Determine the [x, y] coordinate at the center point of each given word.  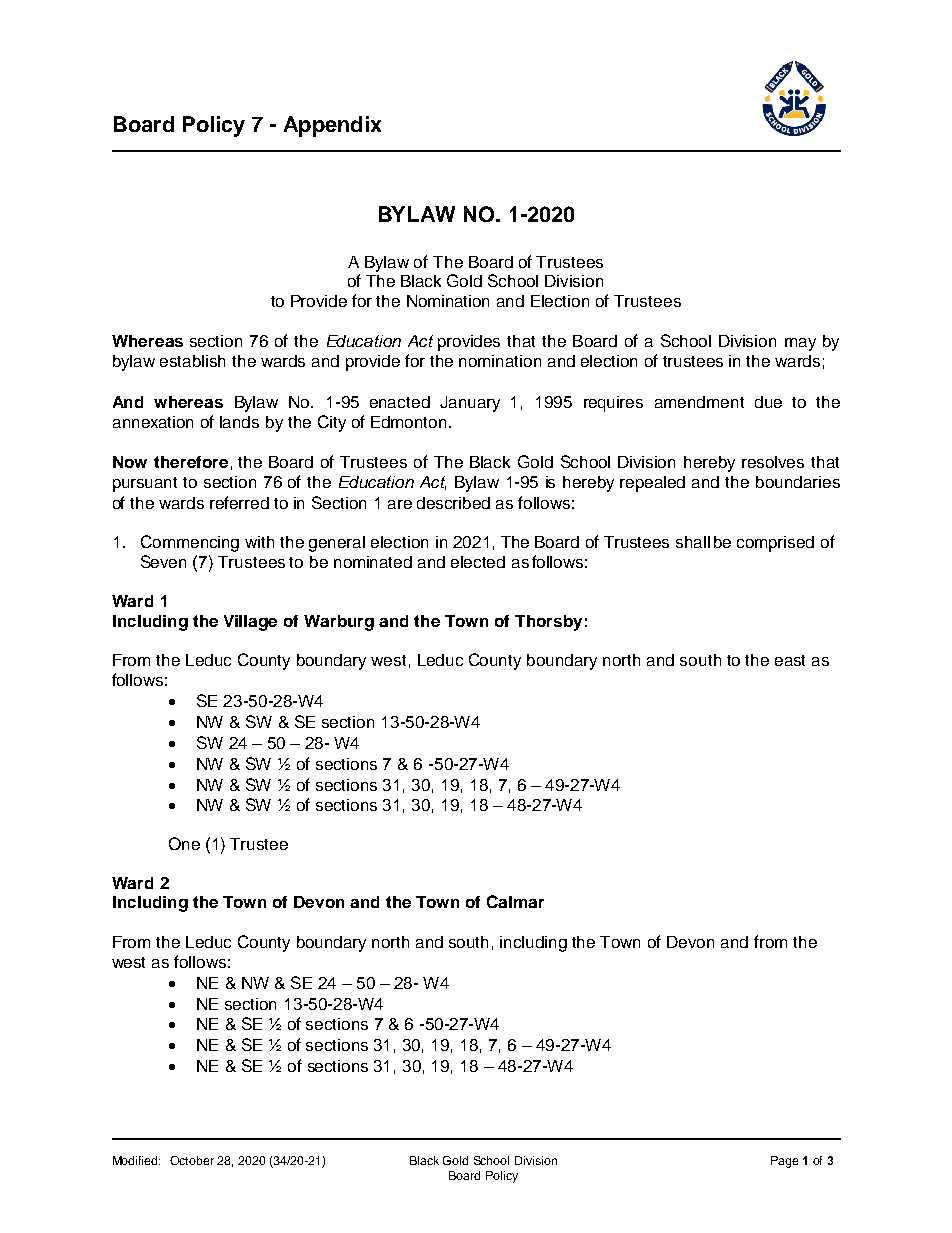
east [790, 660]
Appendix [332, 126]
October [192, 1160]
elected [478, 562]
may [800, 344]
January [470, 404]
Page [784, 1162]
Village [250, 623]
